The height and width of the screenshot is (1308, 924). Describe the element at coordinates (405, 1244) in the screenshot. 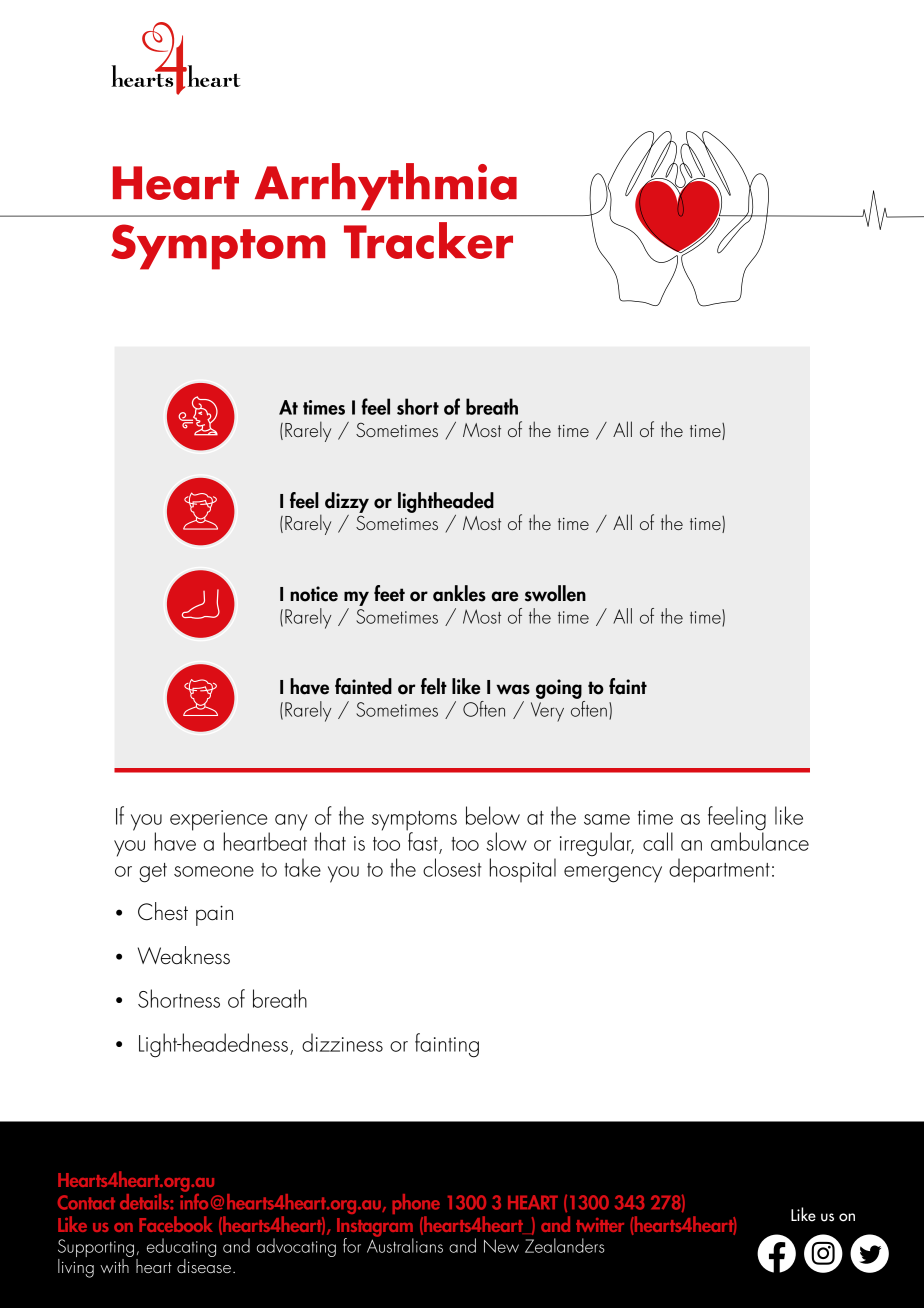

I see `Australians` at that location.
